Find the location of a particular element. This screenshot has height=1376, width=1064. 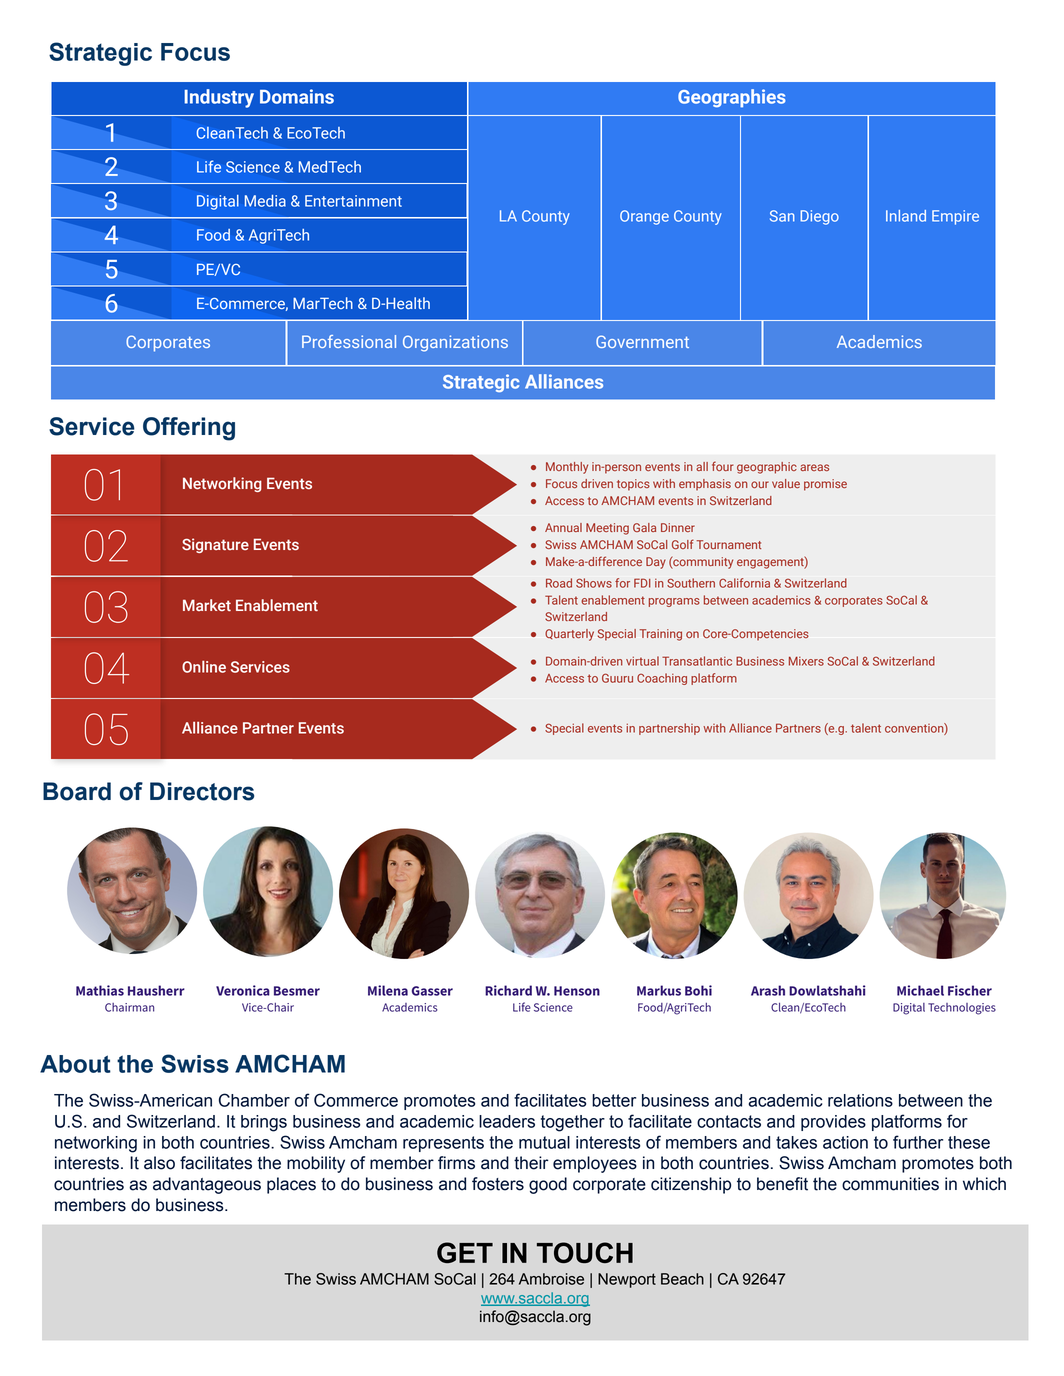

Michael is located at coordinates (920, 990).
